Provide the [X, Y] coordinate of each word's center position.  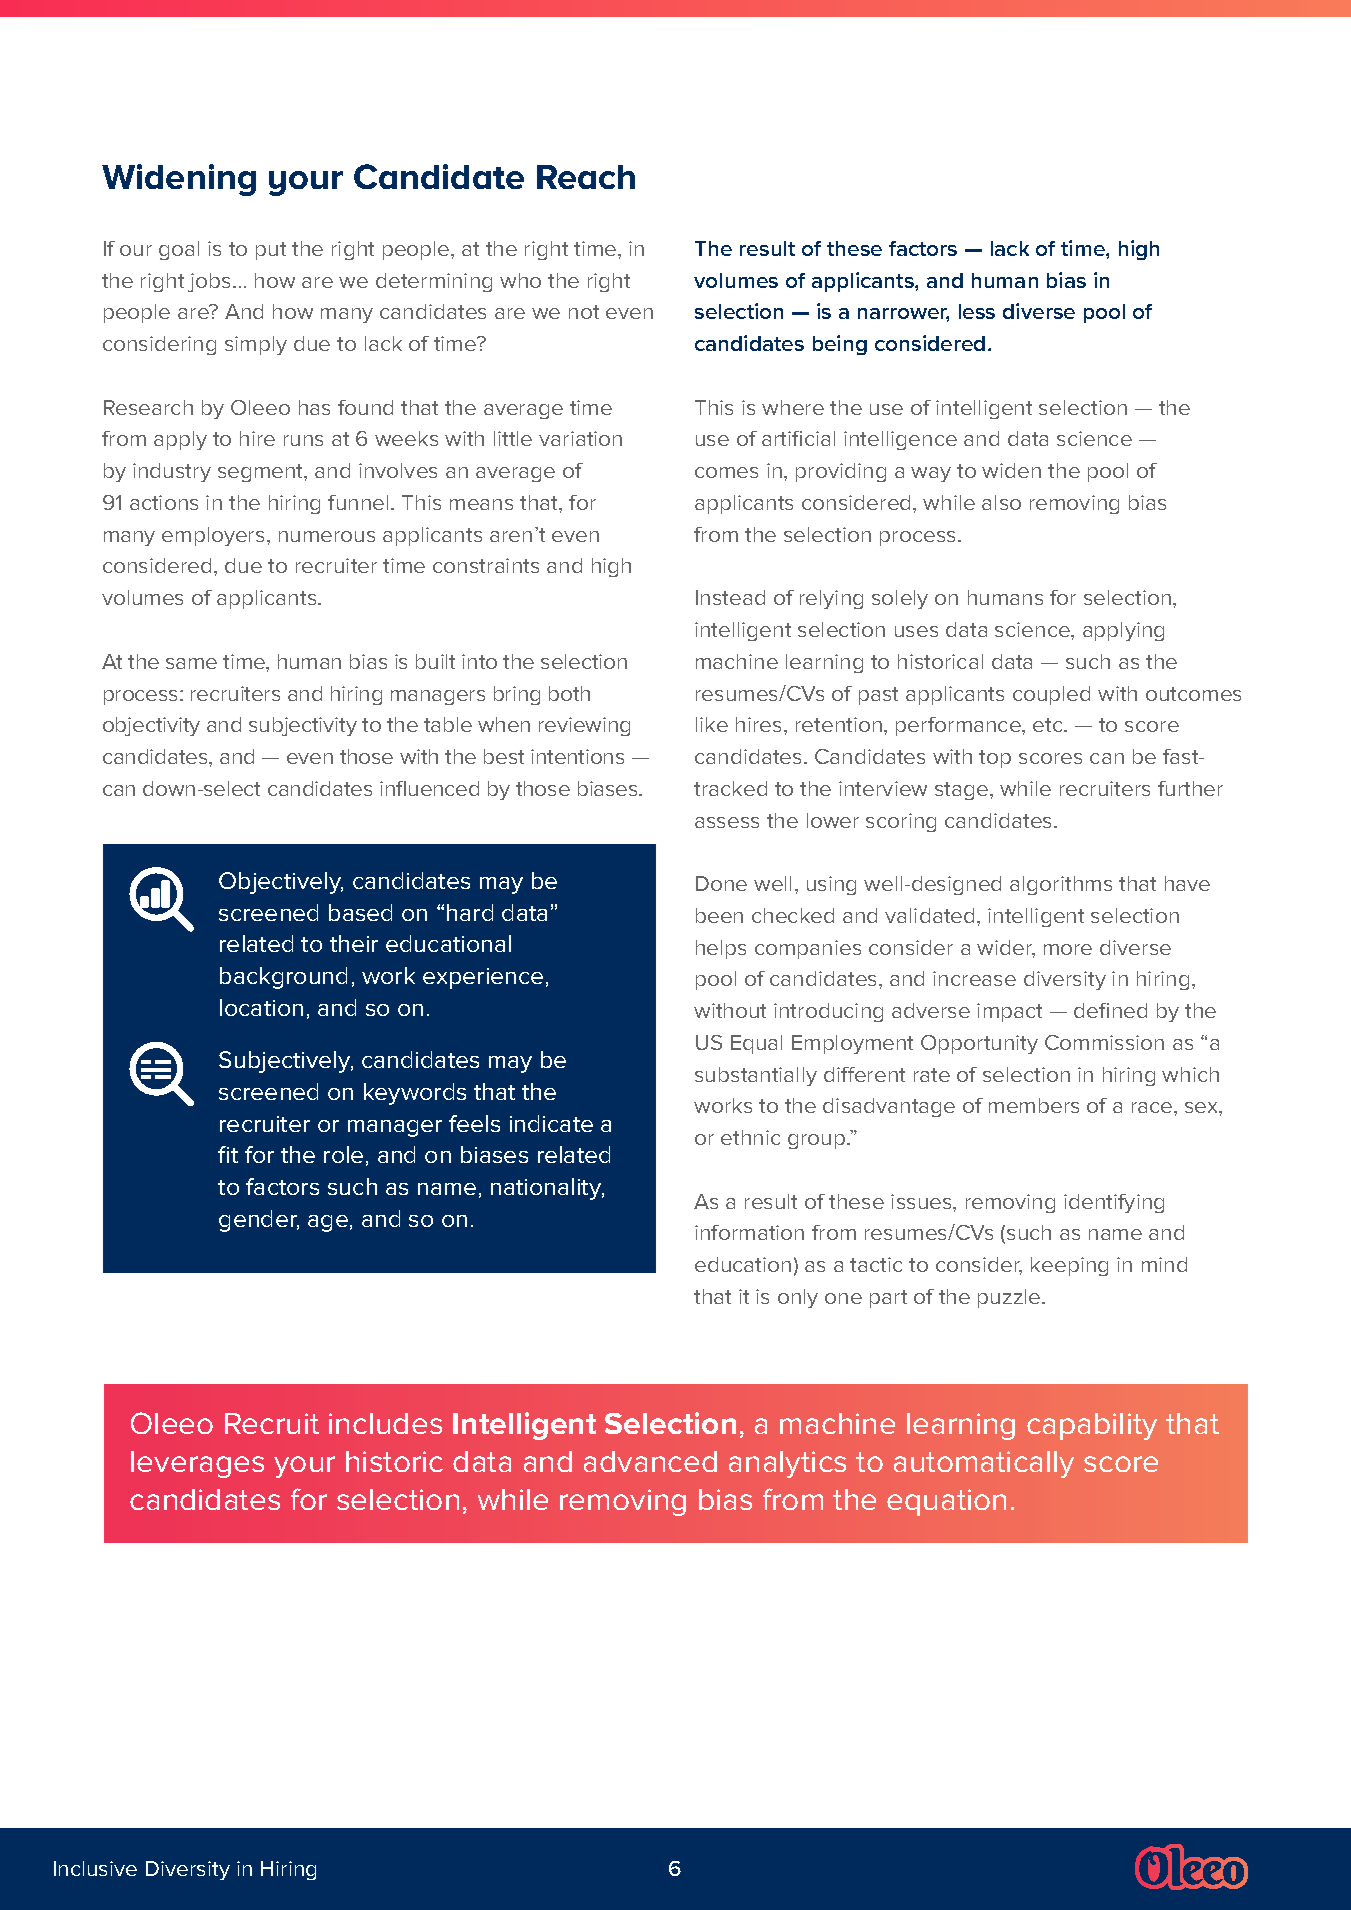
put [271, 251]
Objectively [281, 883]
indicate [551, 1123]
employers [213, 536]
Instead [730, 597]
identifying [1114, 1203]
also [1001, 502]
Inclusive [95, 1868]
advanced [650, 1461]
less [977, 311]
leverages [197, 1464]
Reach [586, 177]
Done [721, 883]
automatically [984, 1464]
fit [228, 1154]
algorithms [1061, 885]
